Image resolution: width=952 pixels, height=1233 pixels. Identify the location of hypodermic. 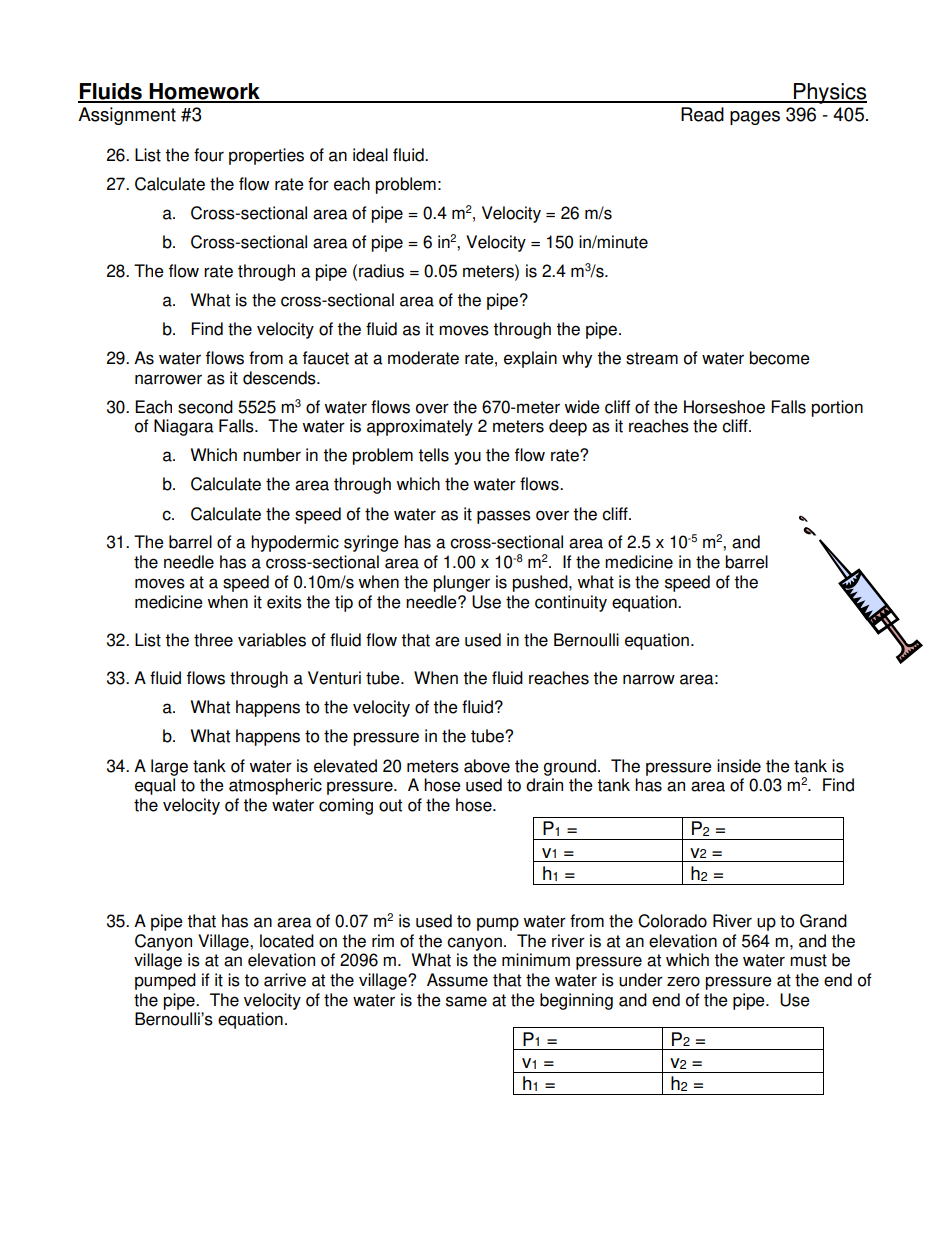
(295, 543).
